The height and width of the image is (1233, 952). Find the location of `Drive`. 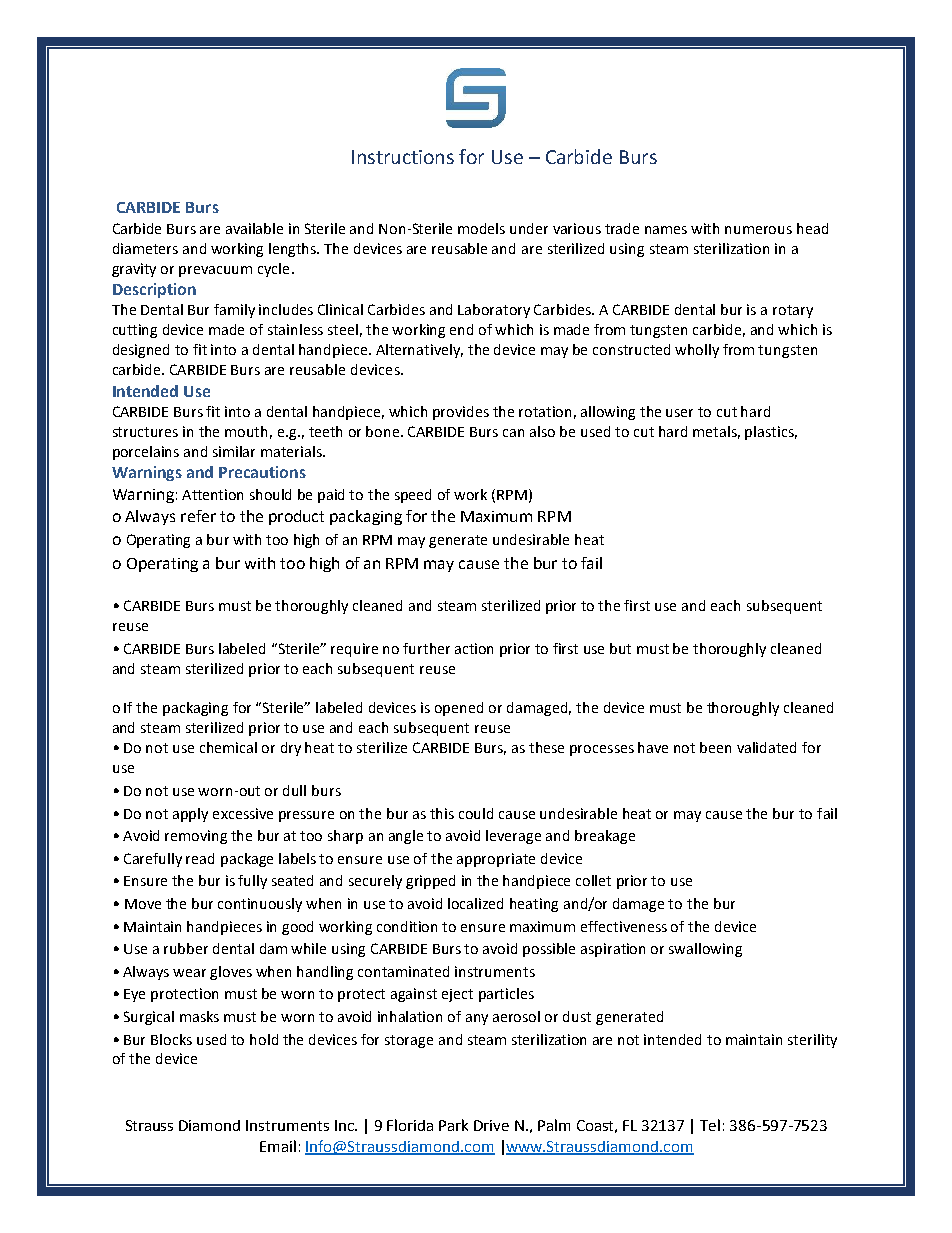

Drive is located at coordinates (491, 1125).
